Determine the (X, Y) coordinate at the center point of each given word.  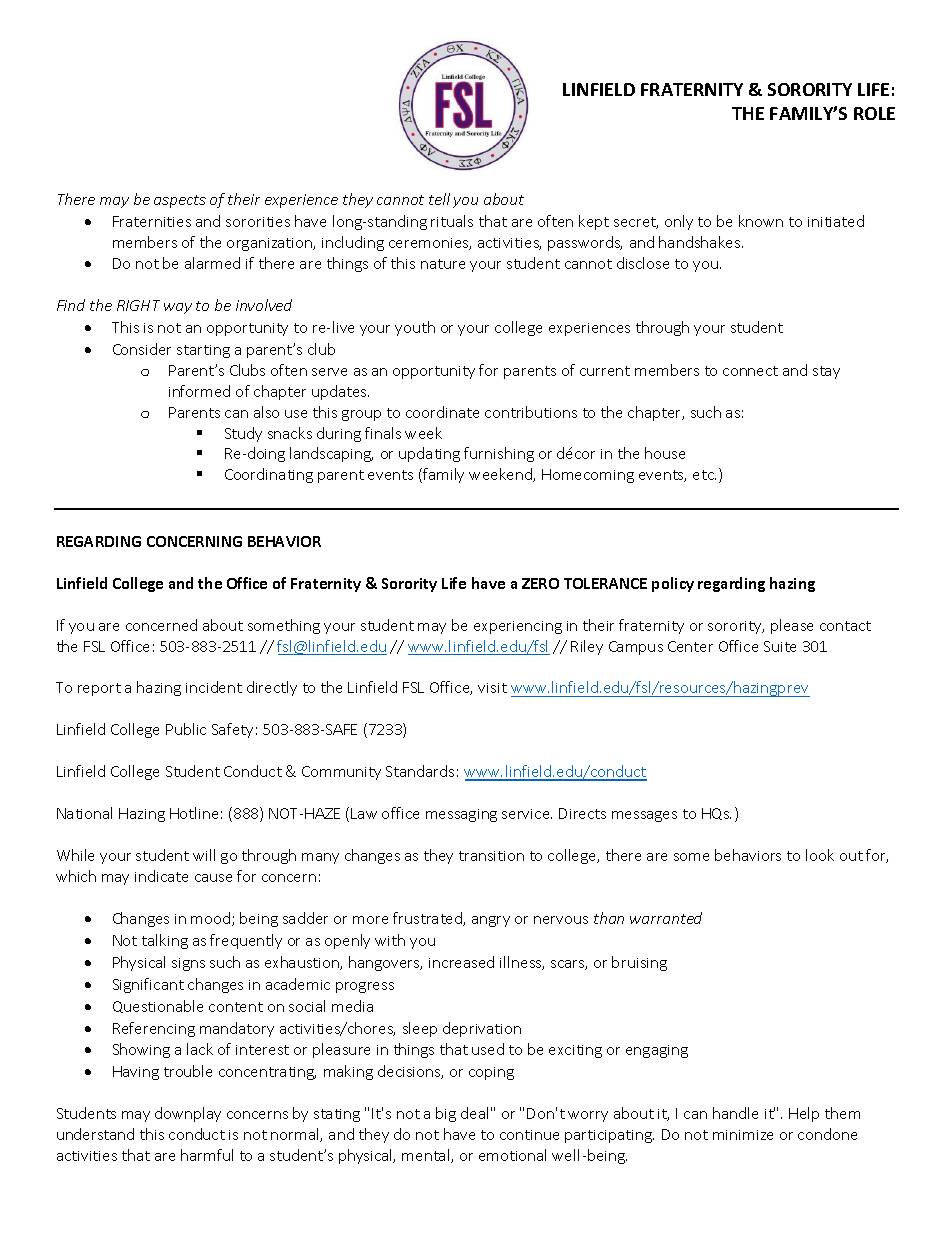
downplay (188, 1114)
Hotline (194, 813)
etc (704, 475)
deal (474, 1113)
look (820, 855)
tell (439, 199)
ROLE (874, 113)
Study (243, 434)
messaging (461, 815)
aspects (180, 201)
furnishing (499, 454)
